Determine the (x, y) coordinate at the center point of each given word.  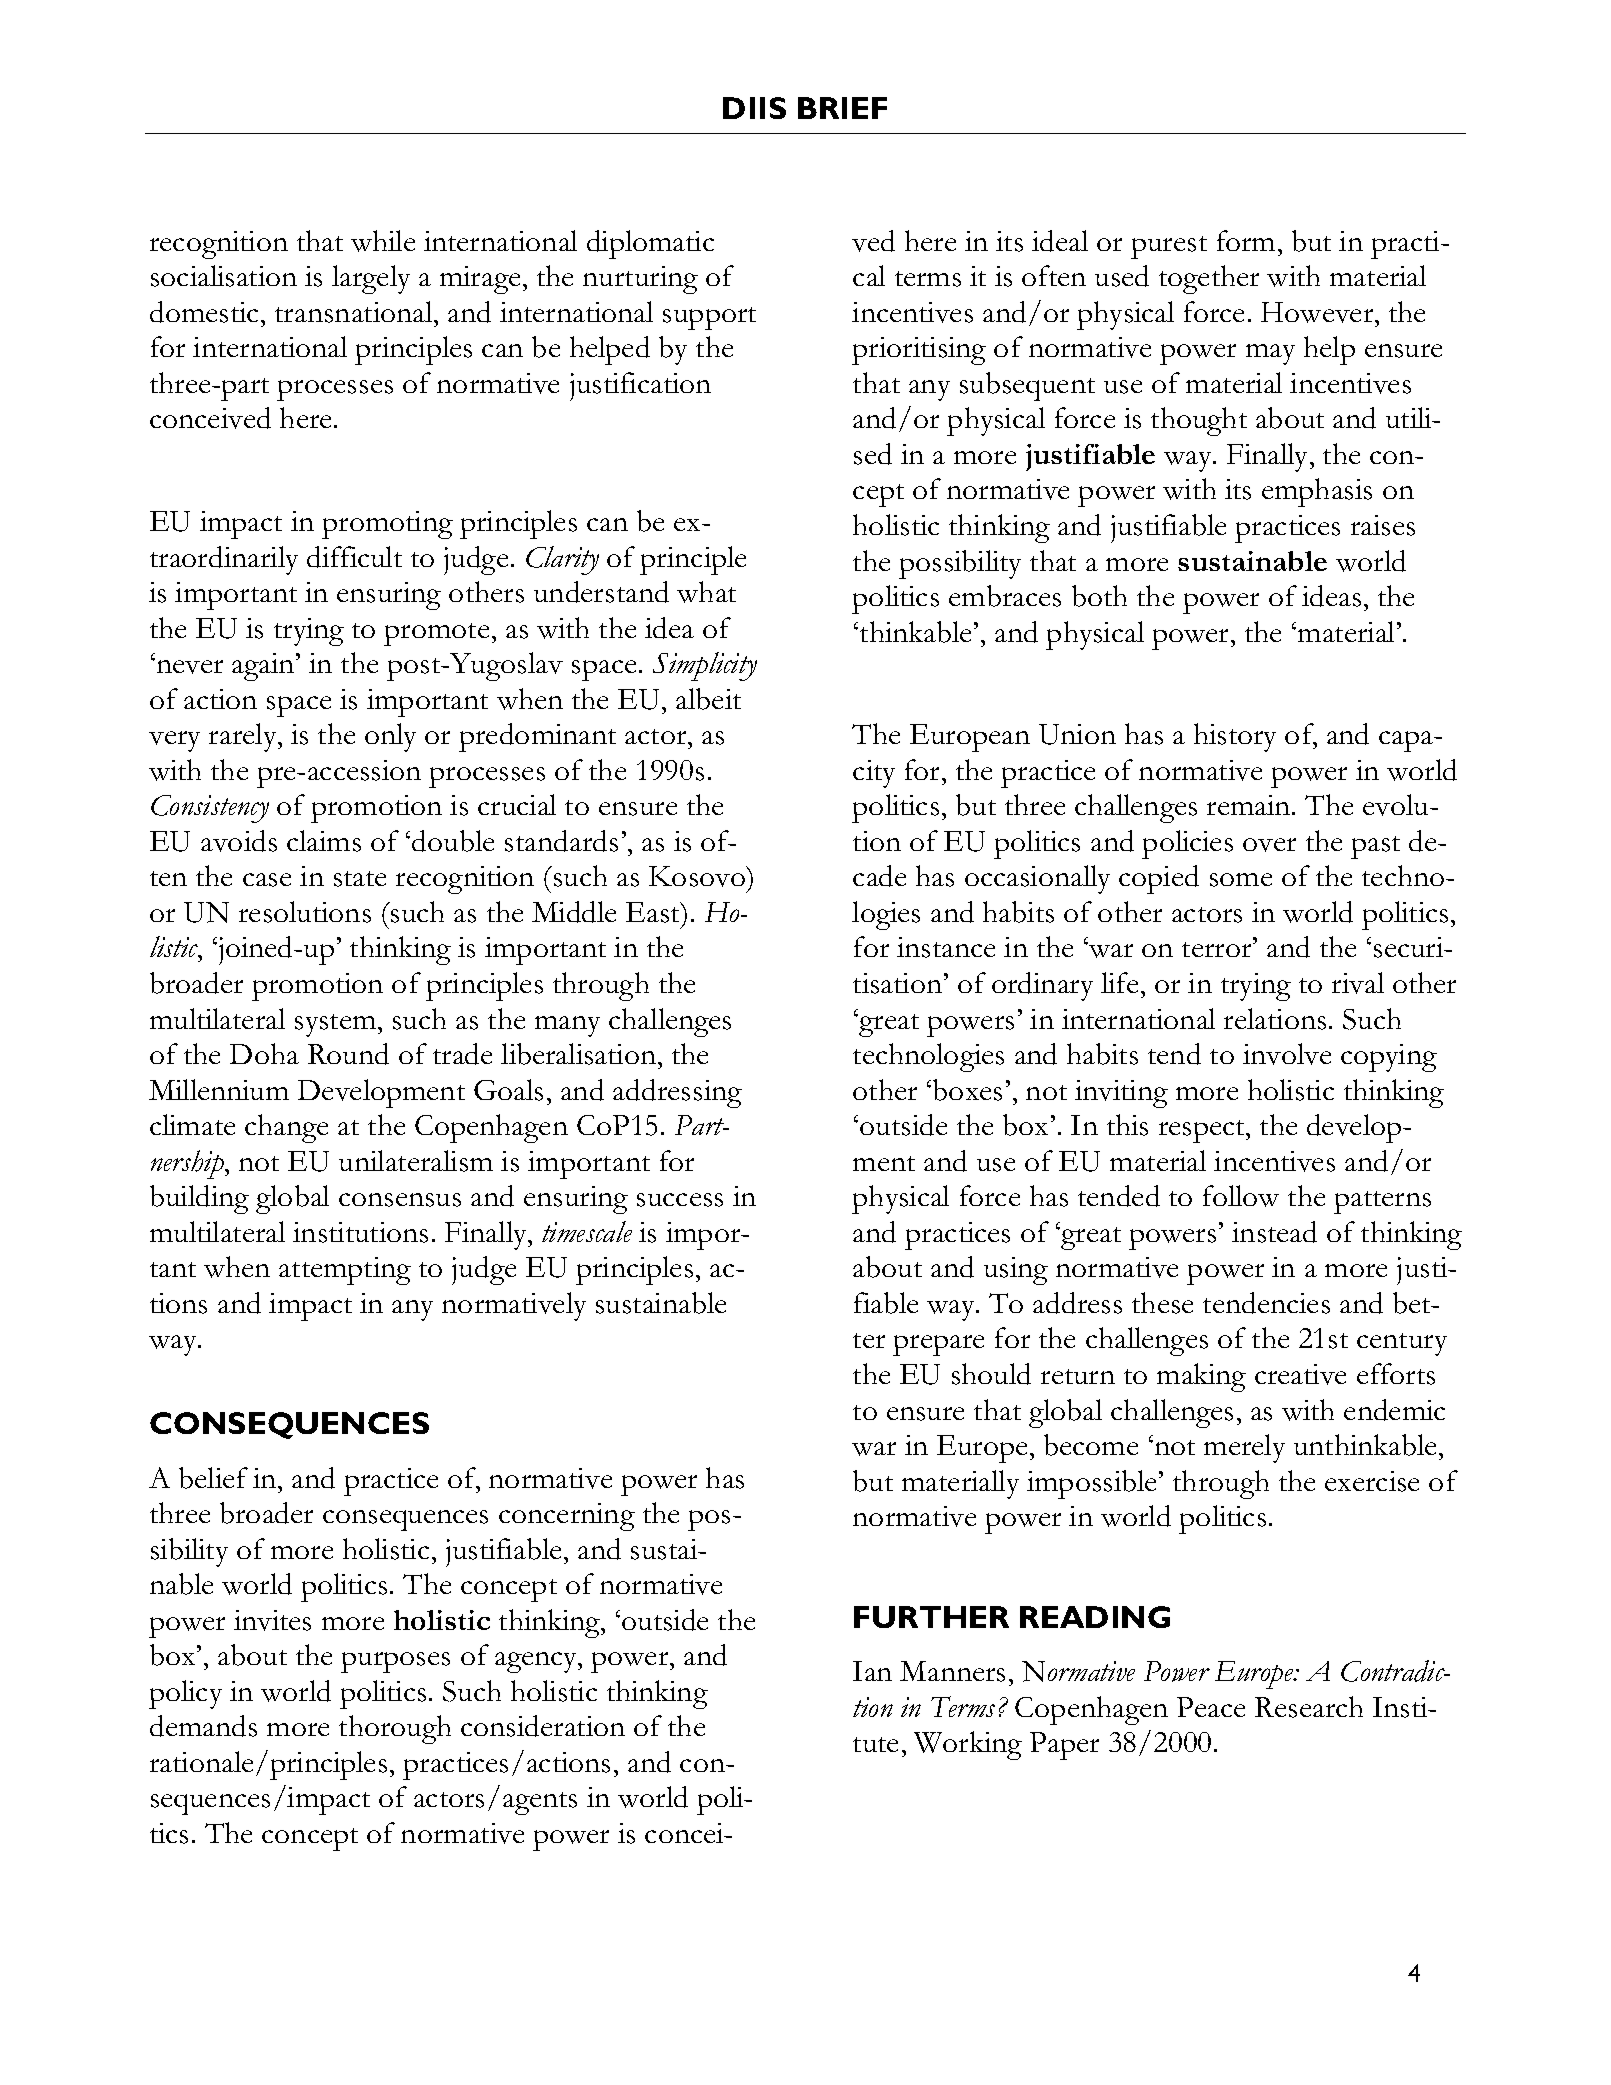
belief (213, 1478)
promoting (387, 525)
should (991, 1374)
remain (1250, 805)
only (390, 737)
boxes (967, 1090)
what (706, 592)
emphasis (1317, 492)
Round (348, 1054)
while (383, 241)
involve (1287, 1054)
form (1246, 240)
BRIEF (842, 108)
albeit (708, 699)
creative (1300, 1374)
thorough (395, 1729)
